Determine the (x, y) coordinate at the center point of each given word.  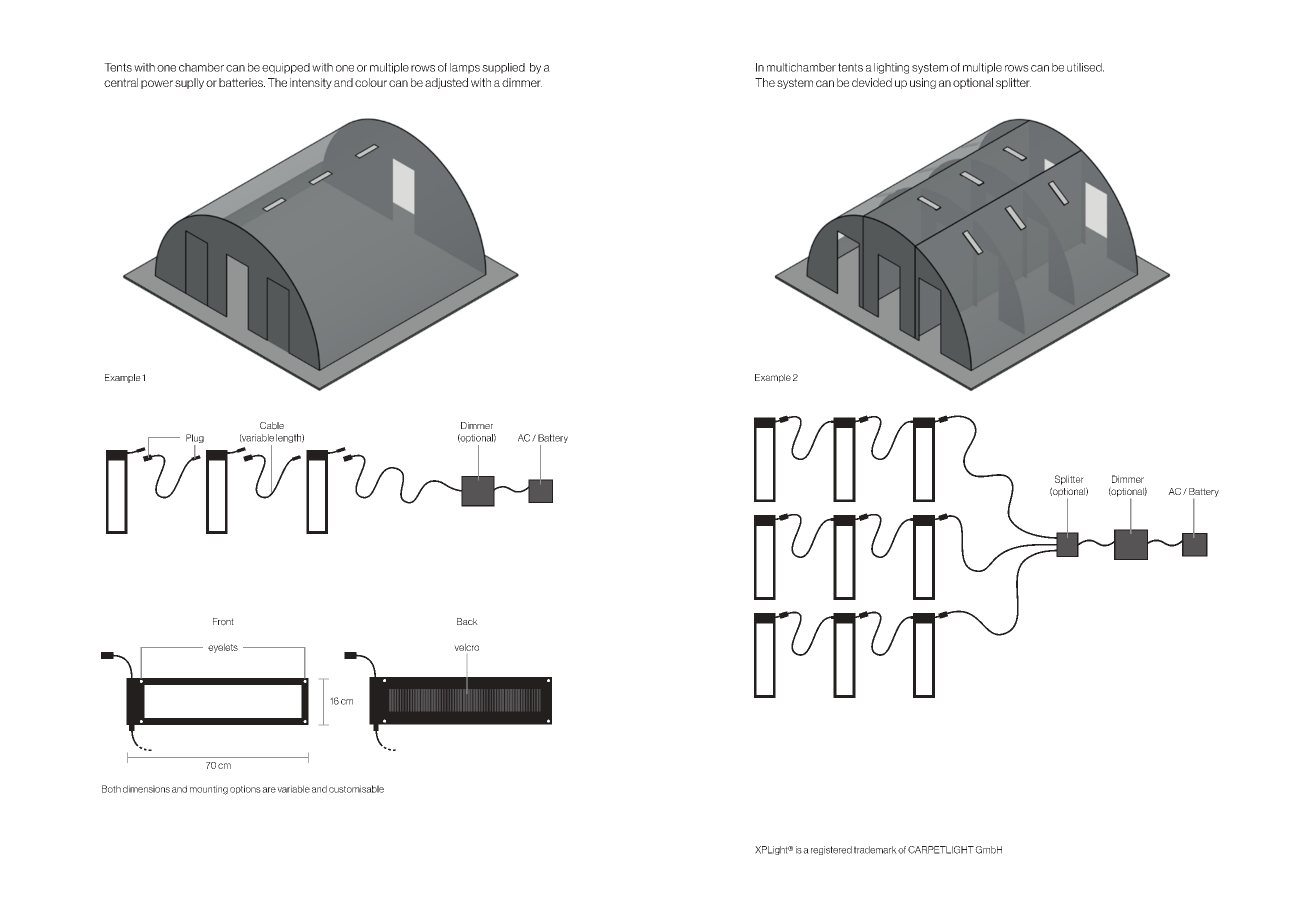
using (923, 83)
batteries (242, 82)
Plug (195, 440)
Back (467, 621)
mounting (209, 790)
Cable (272, 426)
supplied (503, 68)
